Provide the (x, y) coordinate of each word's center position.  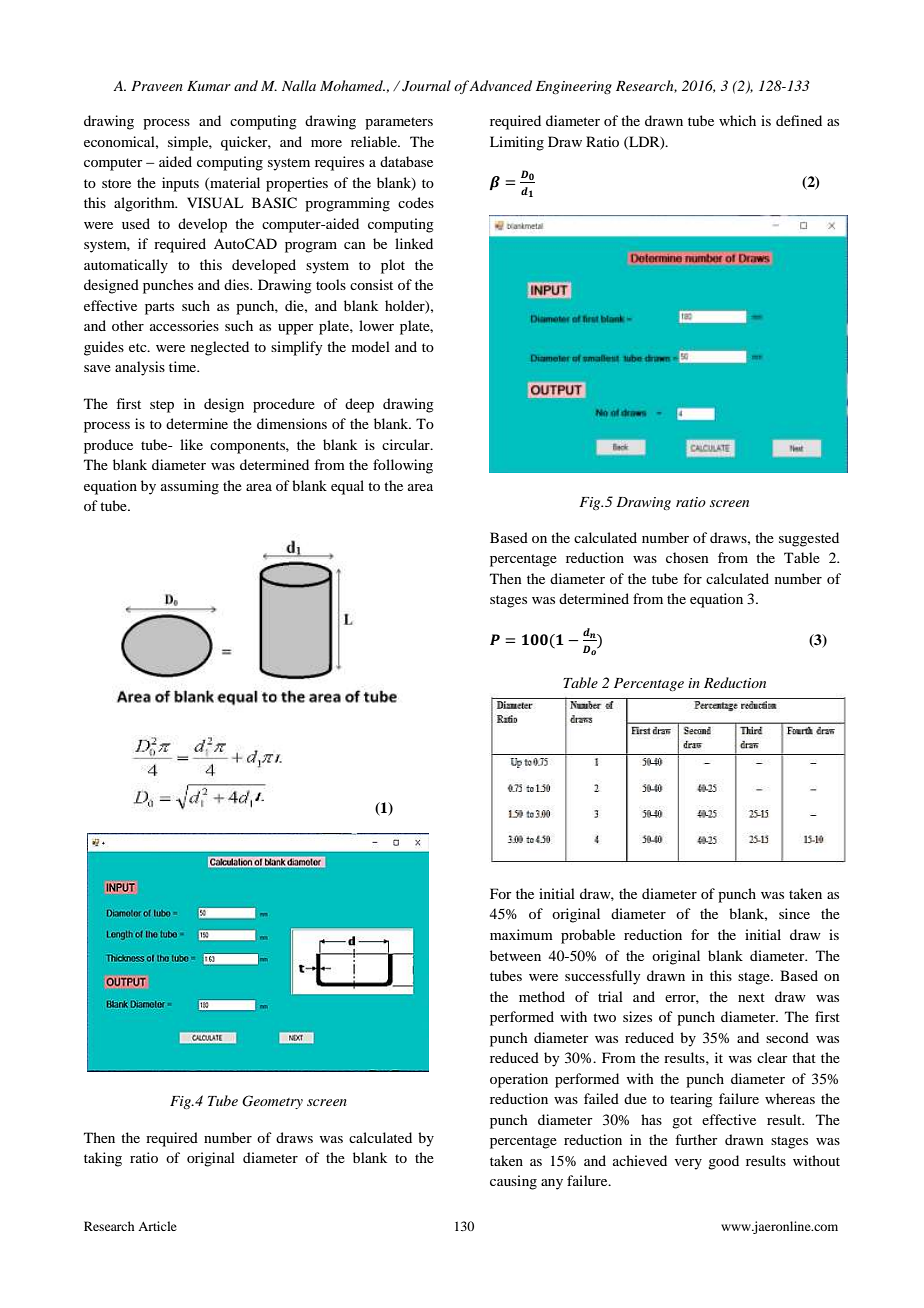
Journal (426, 86)
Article (157, 1226)
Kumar (209, 86)
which (737, 120)
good (723, 1162)
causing (513, 1182)
